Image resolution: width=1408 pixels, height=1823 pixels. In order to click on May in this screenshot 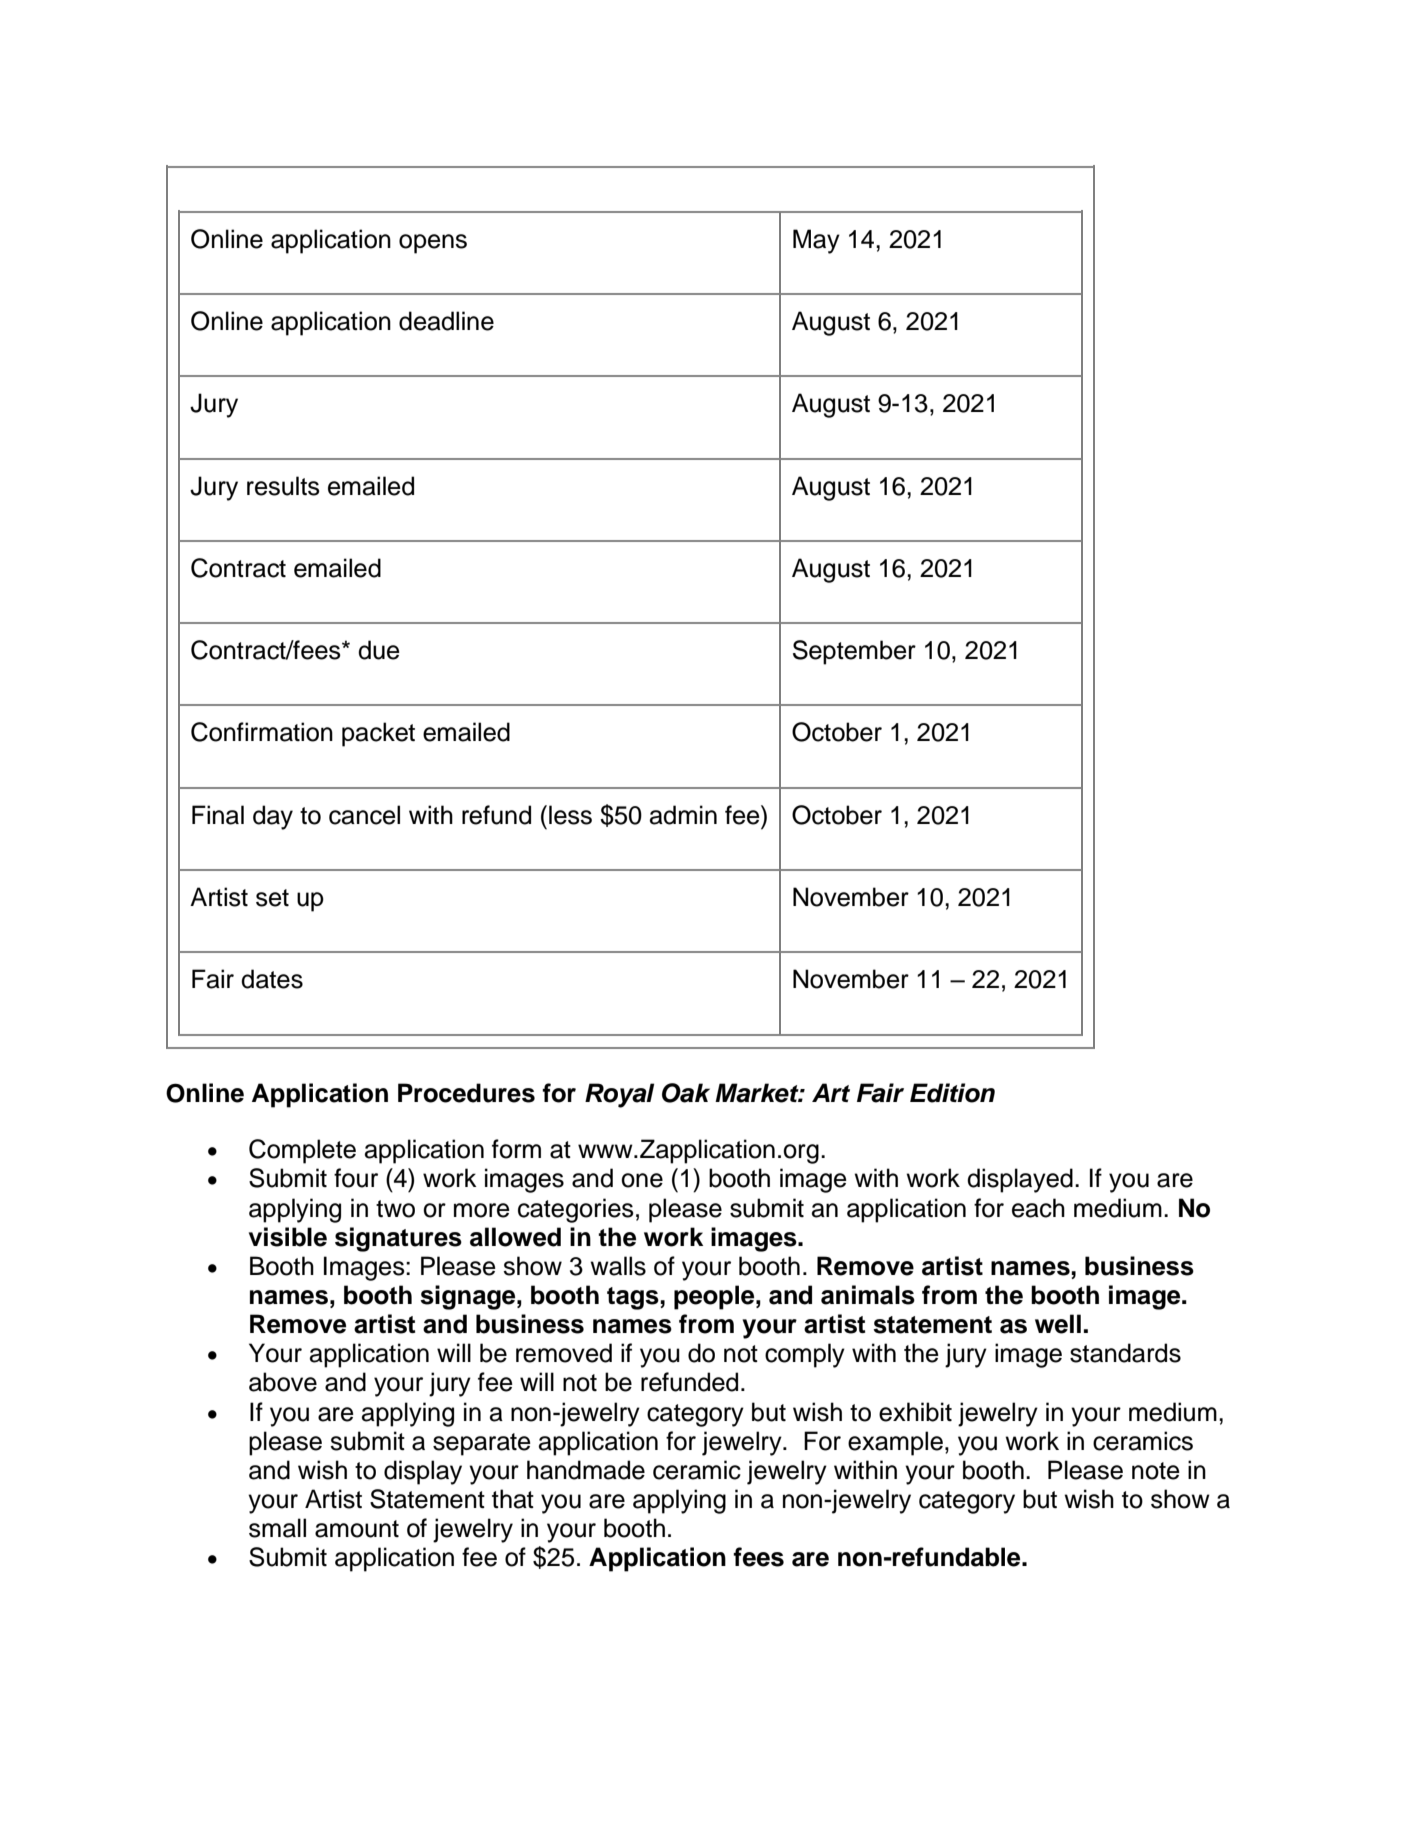, I will do `click(816, 241)`.
